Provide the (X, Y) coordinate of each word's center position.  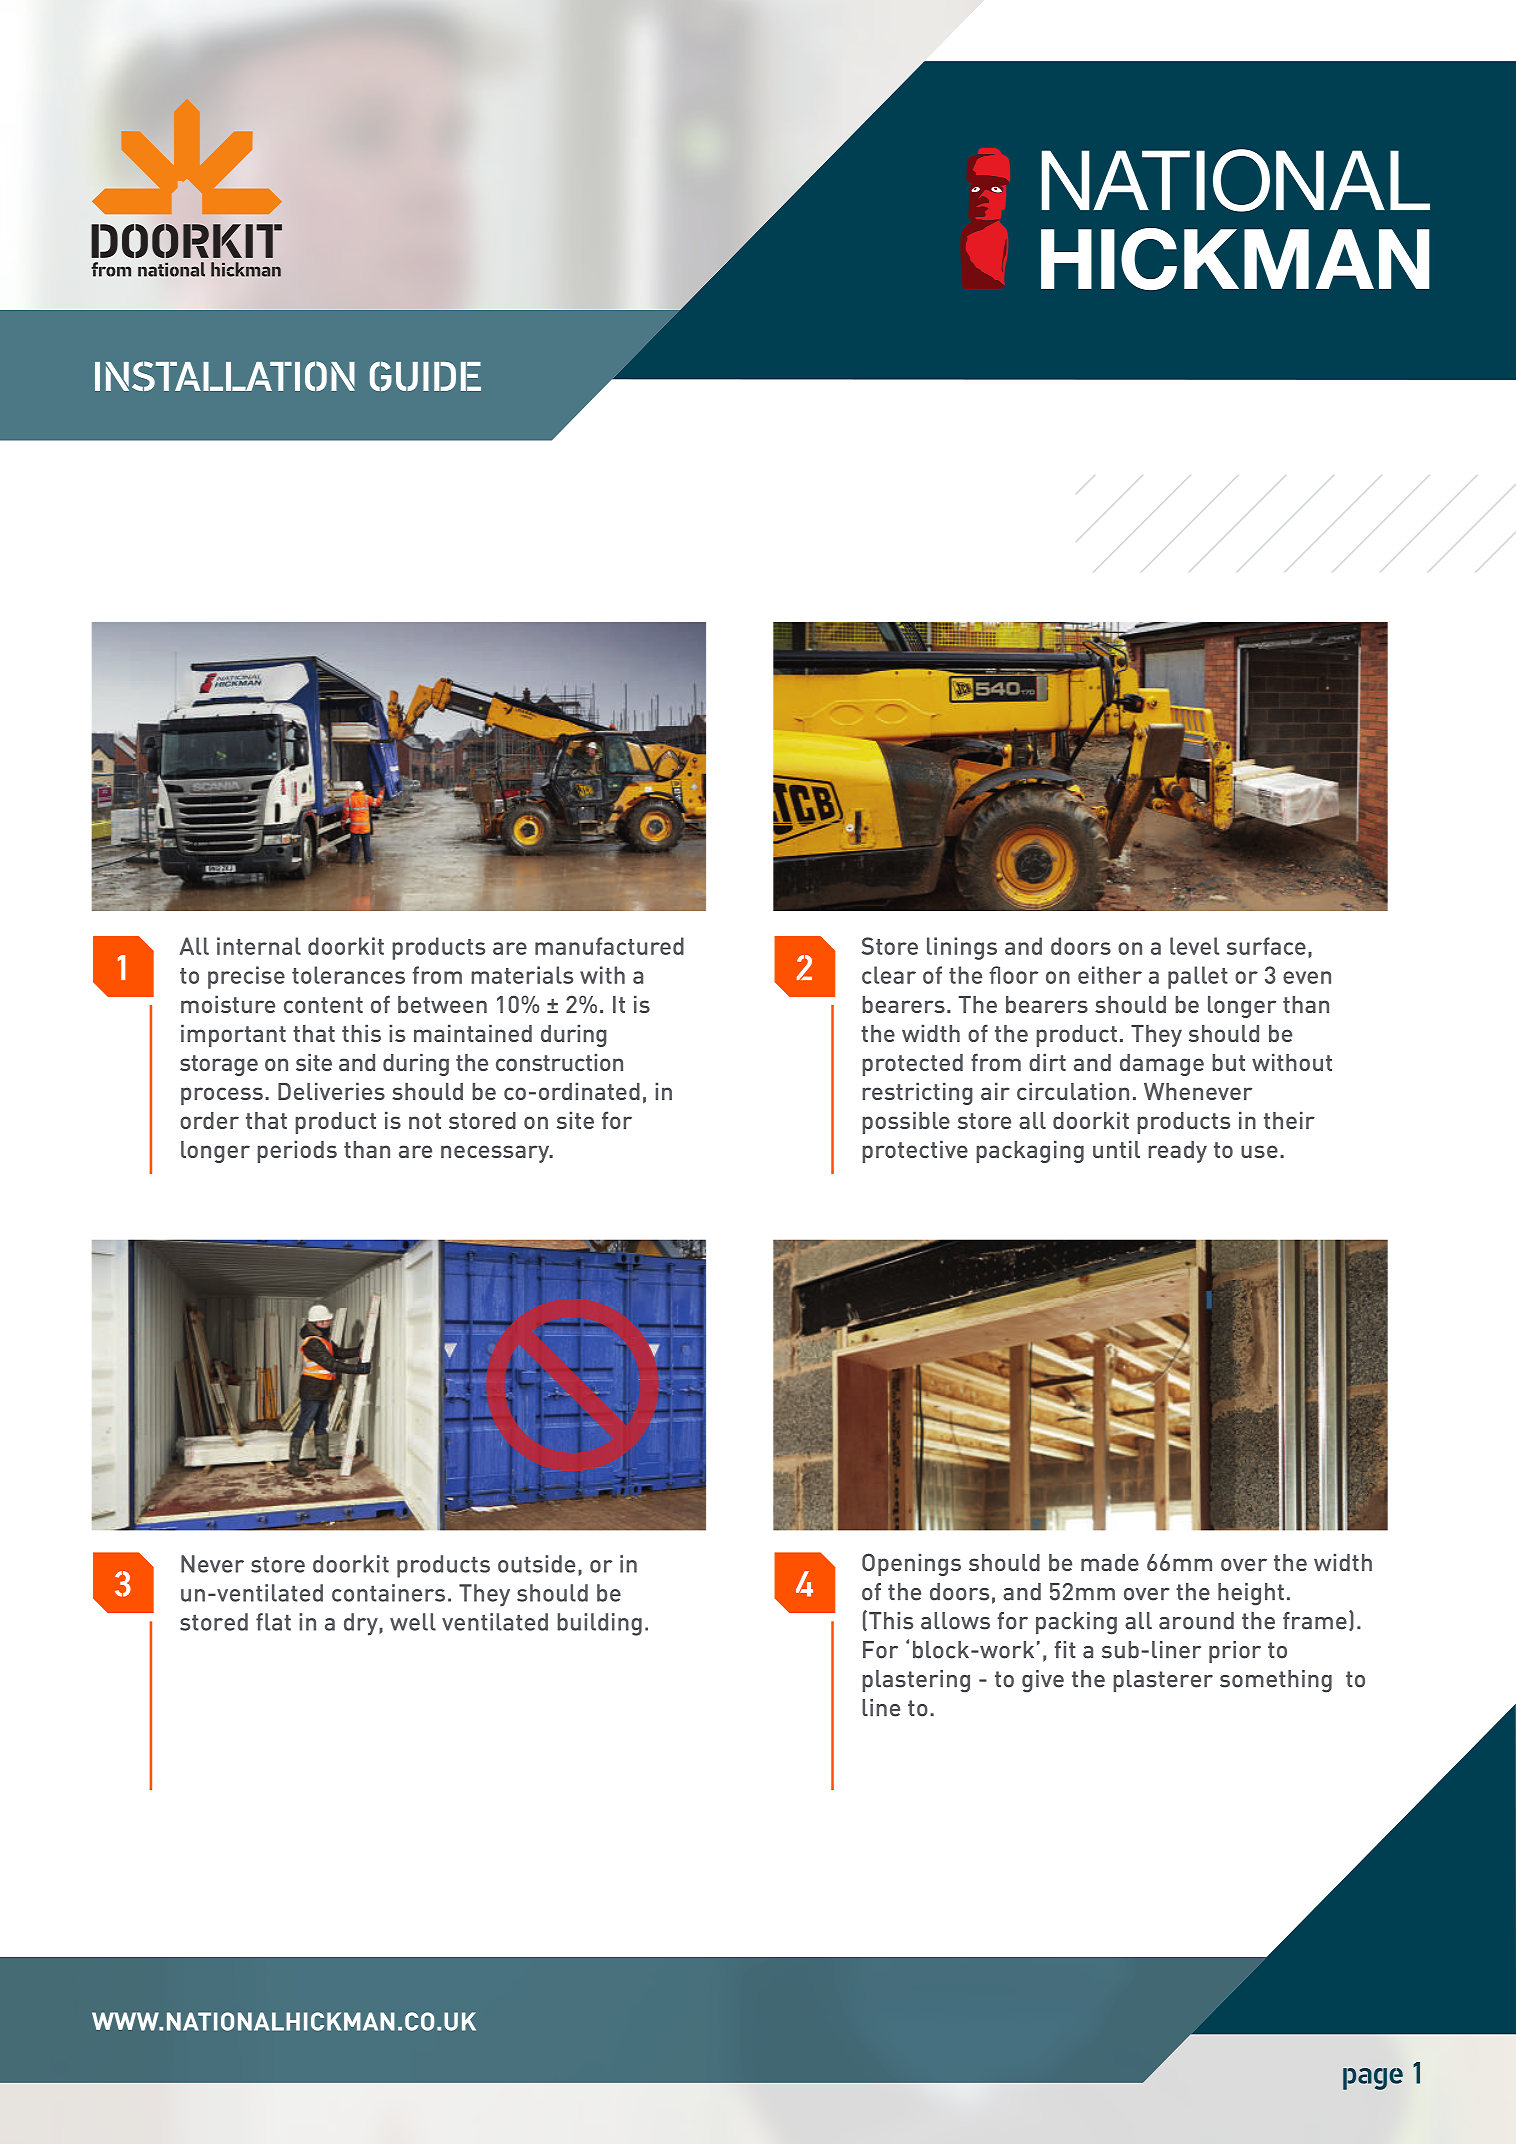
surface (1266, 946)
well (413, 1622)
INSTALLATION (225, 376)
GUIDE (425, 376)
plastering (916, 1681)
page (1373, 2079)
